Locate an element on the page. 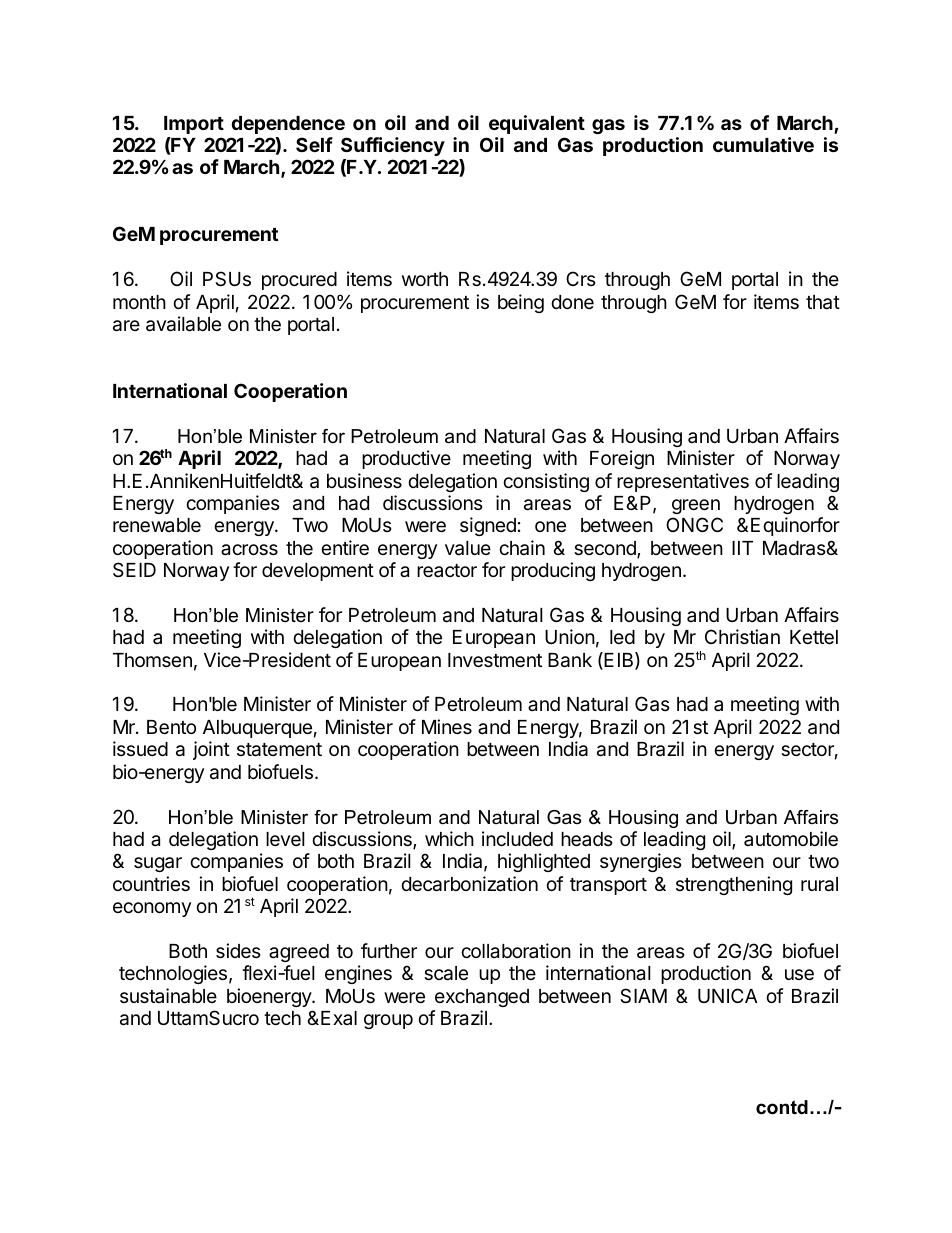 The image size is (952, 1233). equivalent is located at coordinates (537, 124).
